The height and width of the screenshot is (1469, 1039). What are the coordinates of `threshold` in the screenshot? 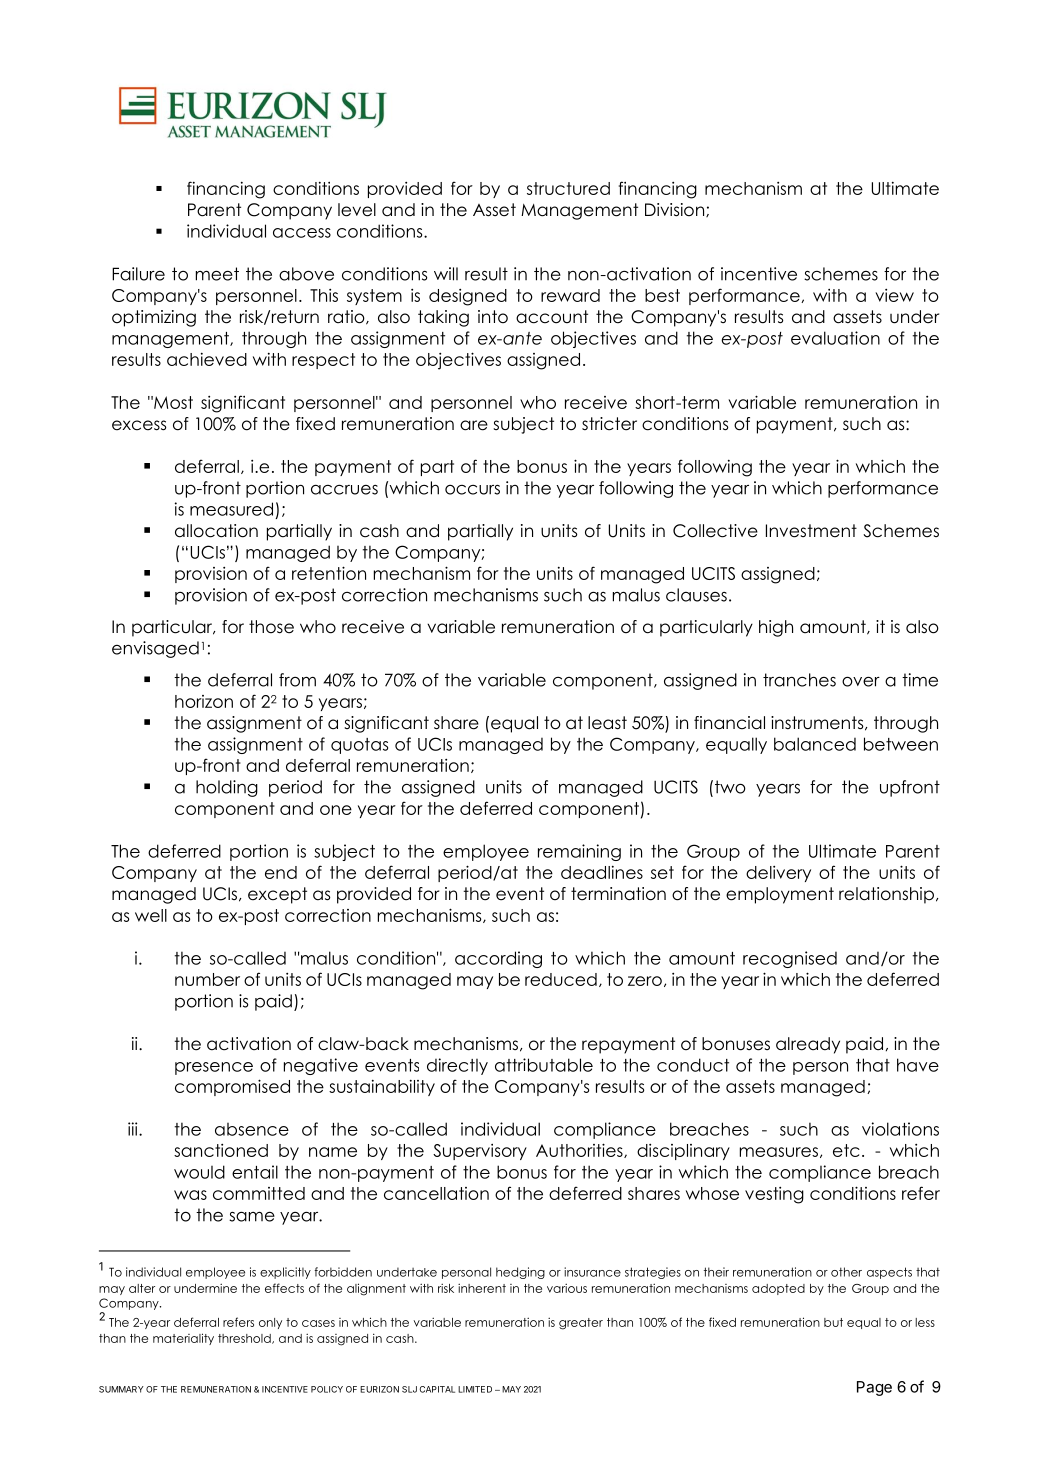 It's located at (245, 1339).
